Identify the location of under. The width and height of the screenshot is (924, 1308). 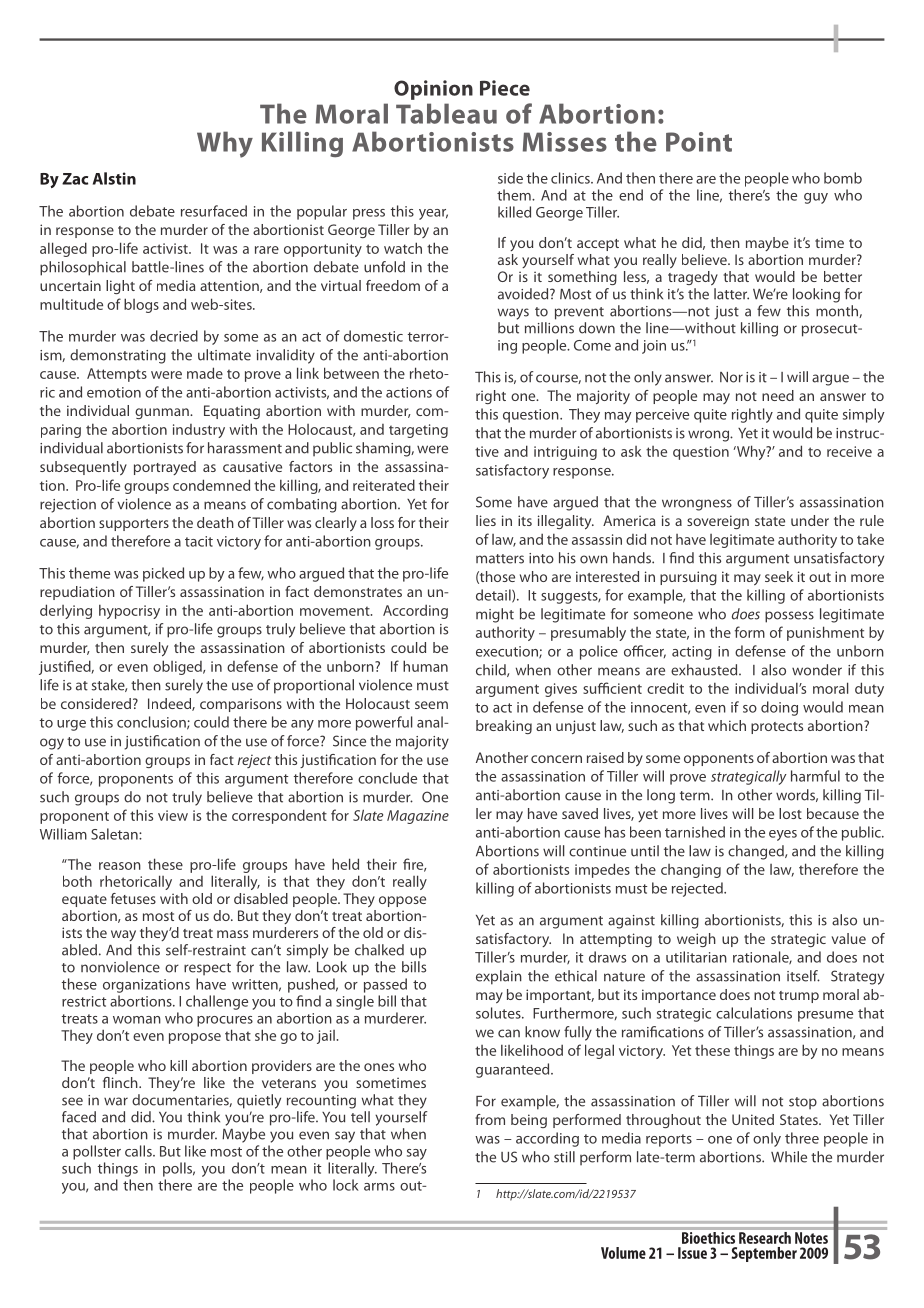
(810, 520).
